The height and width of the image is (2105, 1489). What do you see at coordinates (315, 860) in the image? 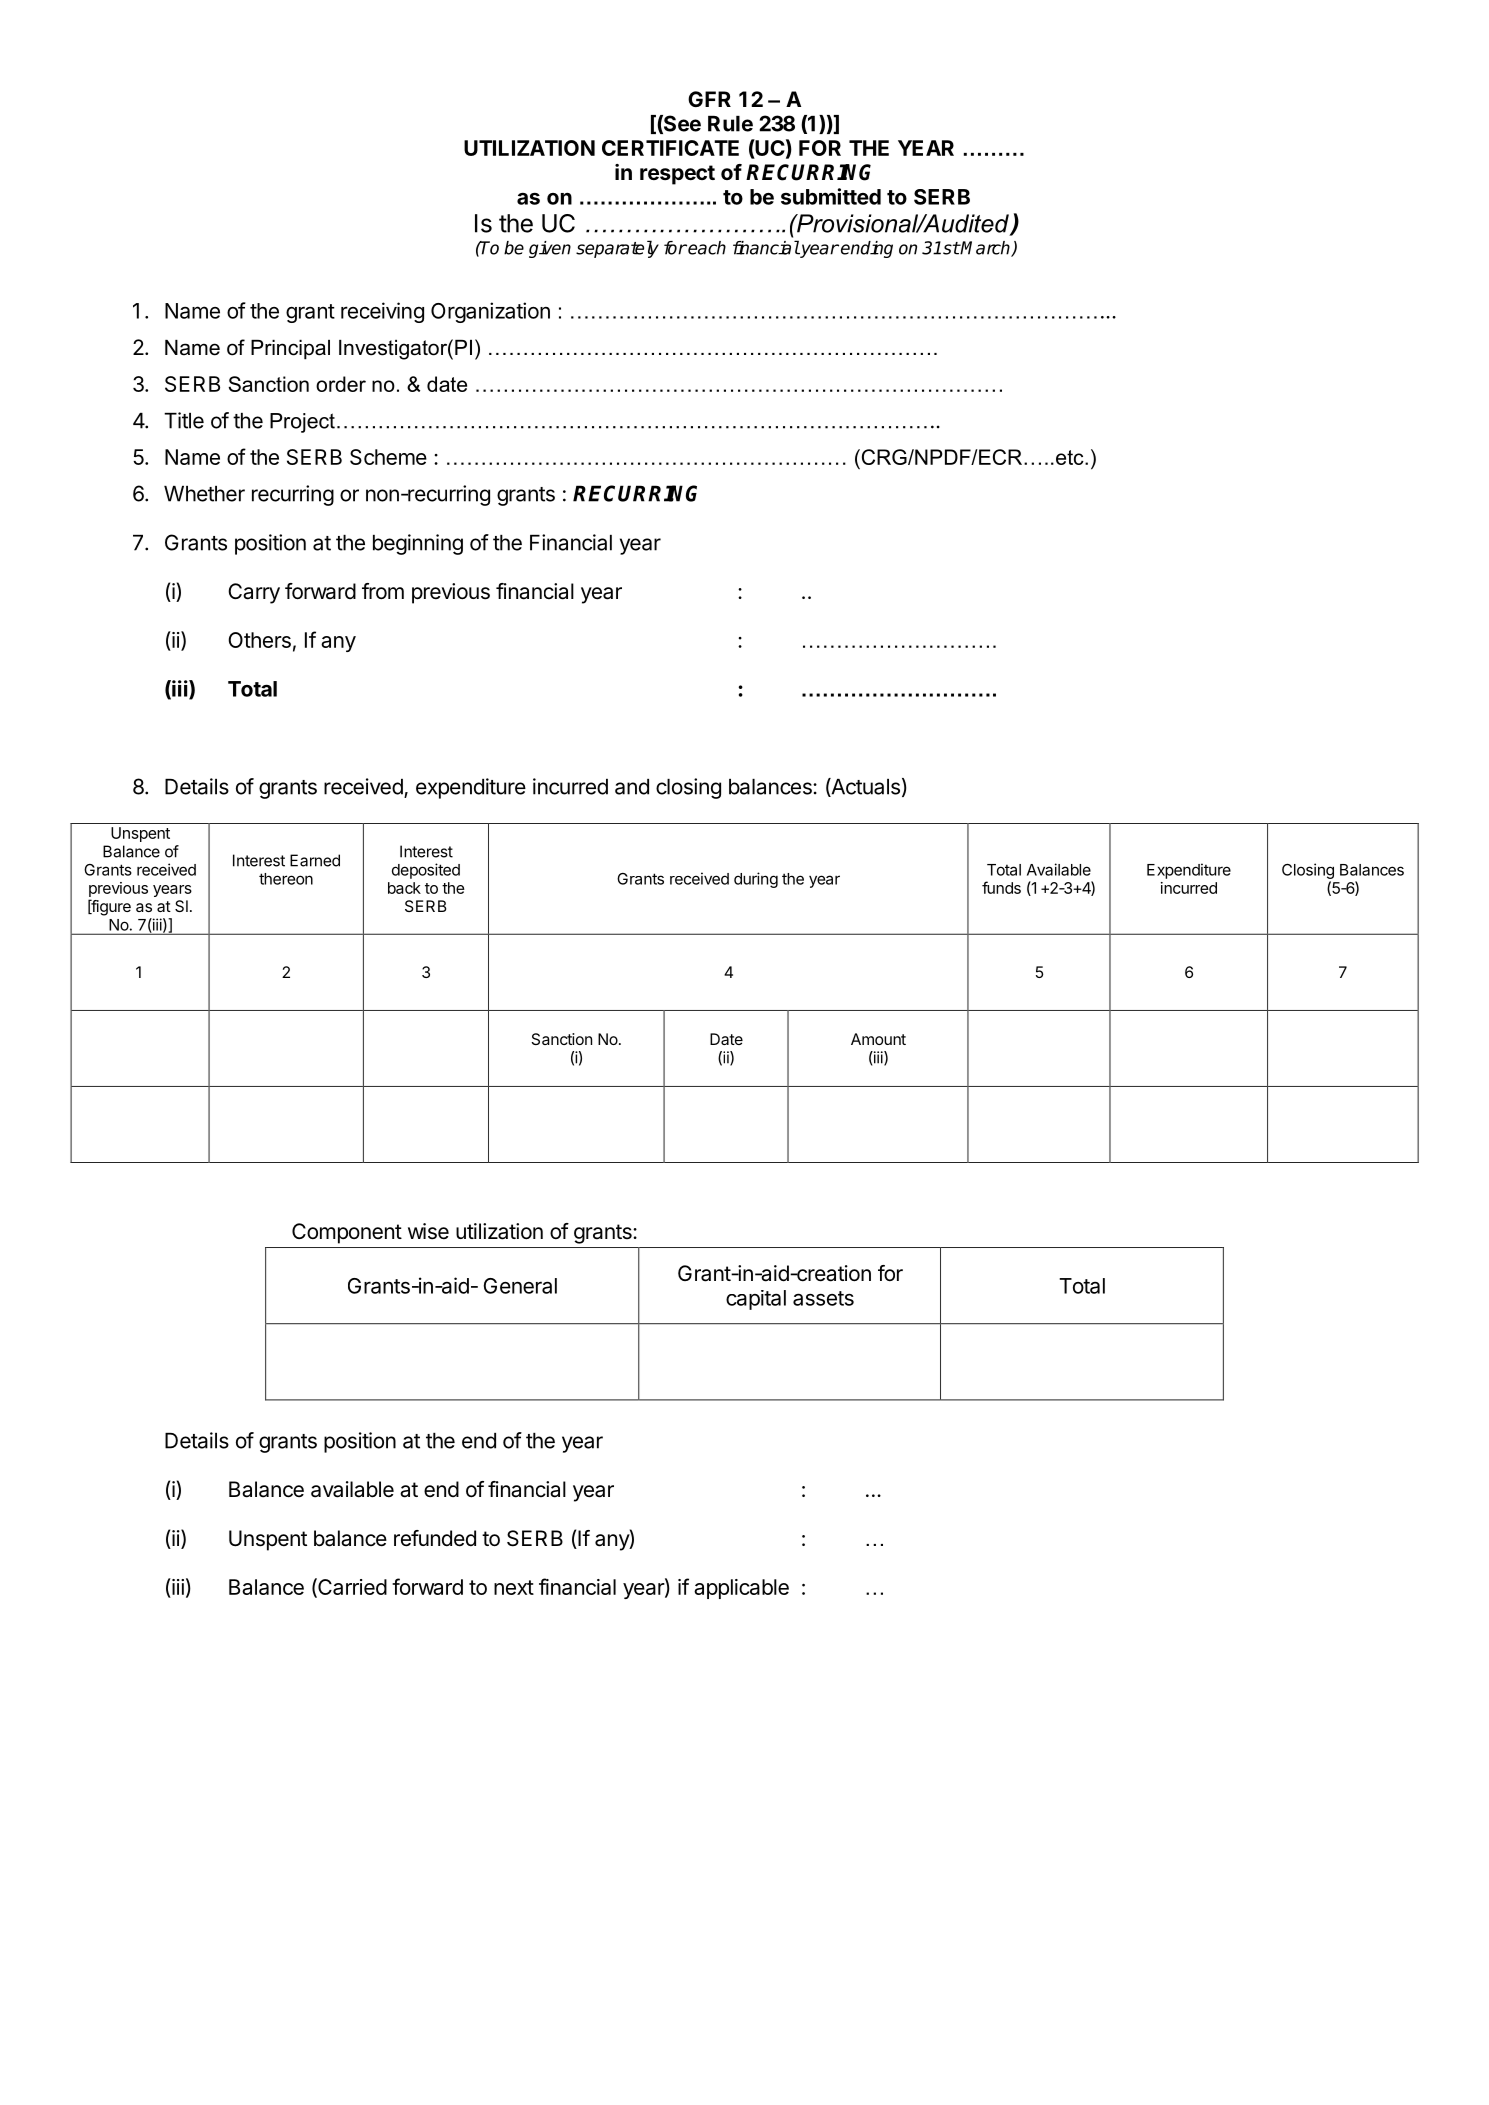
I see `Earned` at bounding box center [315, 860].
